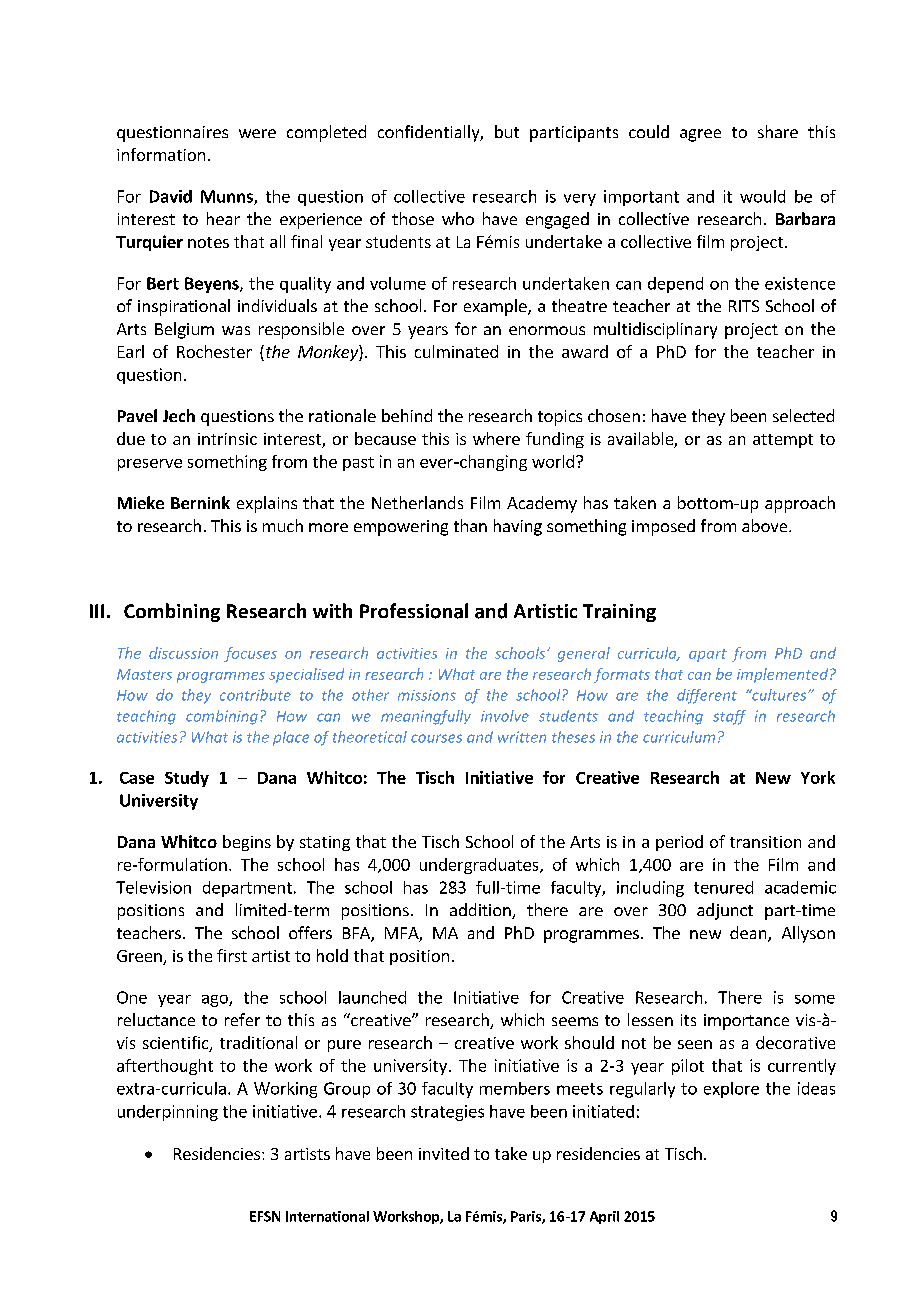  What do you see at coordinates (168, 1113) in the page?
I see `underpinning` at bounding box center [168, 1113].
